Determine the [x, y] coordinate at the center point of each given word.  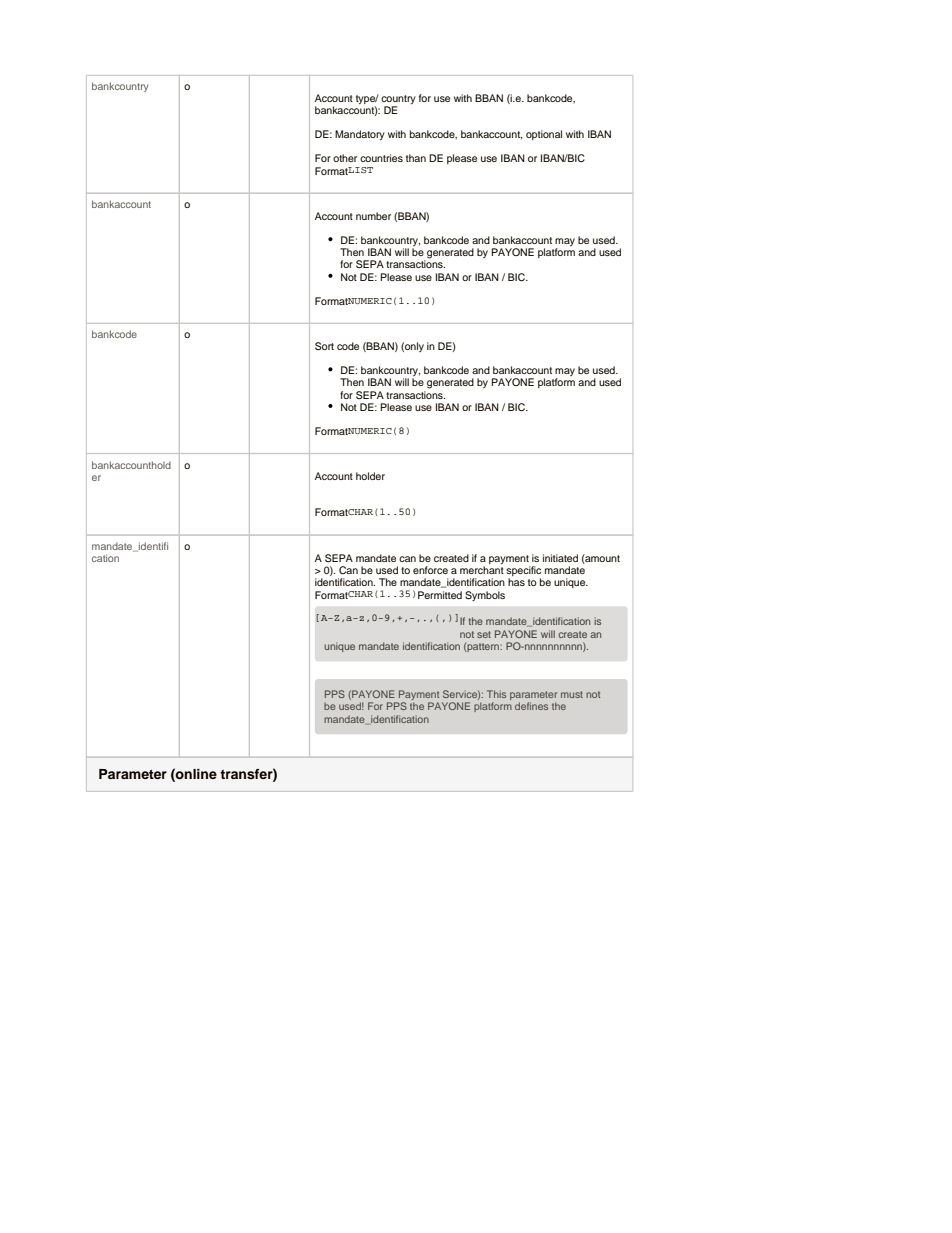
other [345, 158]
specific [523, 572]
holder [370, 476]
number [373, 216]
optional [544, 135]
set [484, 634]
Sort [324, 346]
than [416, 158]
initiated [560, 558]
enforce [430, 570]
